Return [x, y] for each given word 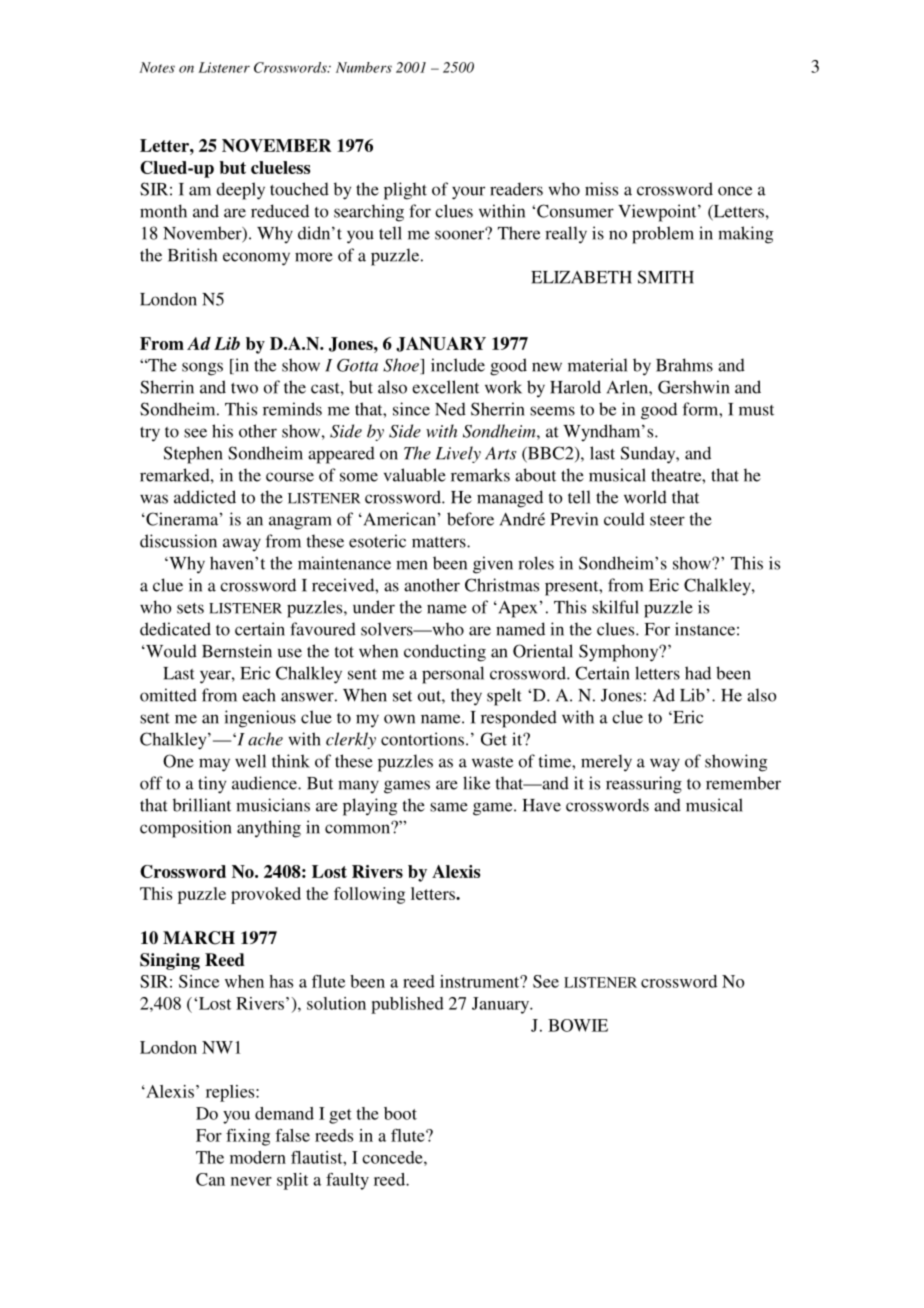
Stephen [193, 455]
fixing [248, 1137]
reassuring [644, 785]
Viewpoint [658, 213]
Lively [458, 454]
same [449, 807]
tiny [212, 785]
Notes [157, 67]
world [645, 497]
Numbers [364, 67]
